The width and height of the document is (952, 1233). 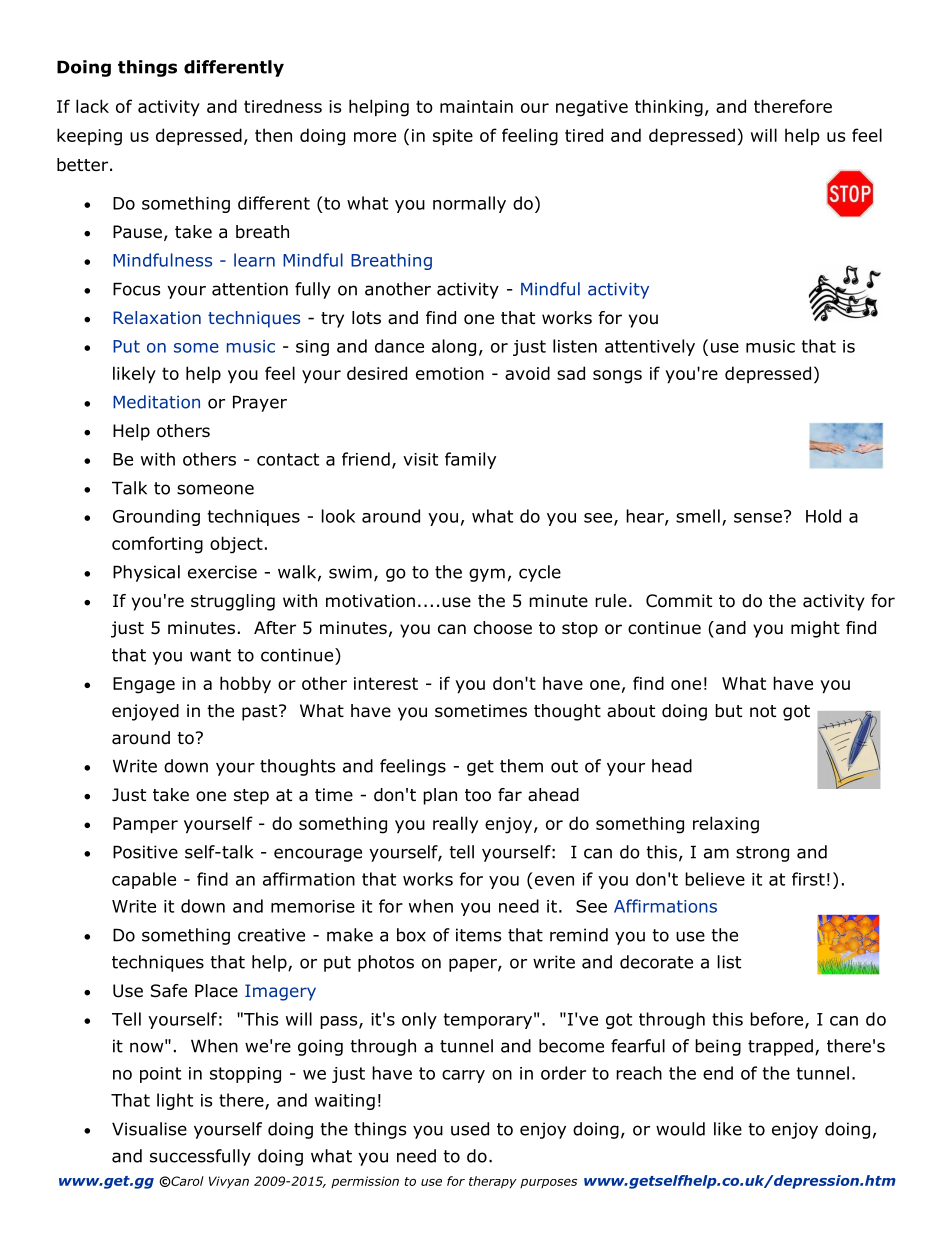 What do you see at coordinates (210, 655) in the document?
I see `want` at bounding box center [210, 655].
